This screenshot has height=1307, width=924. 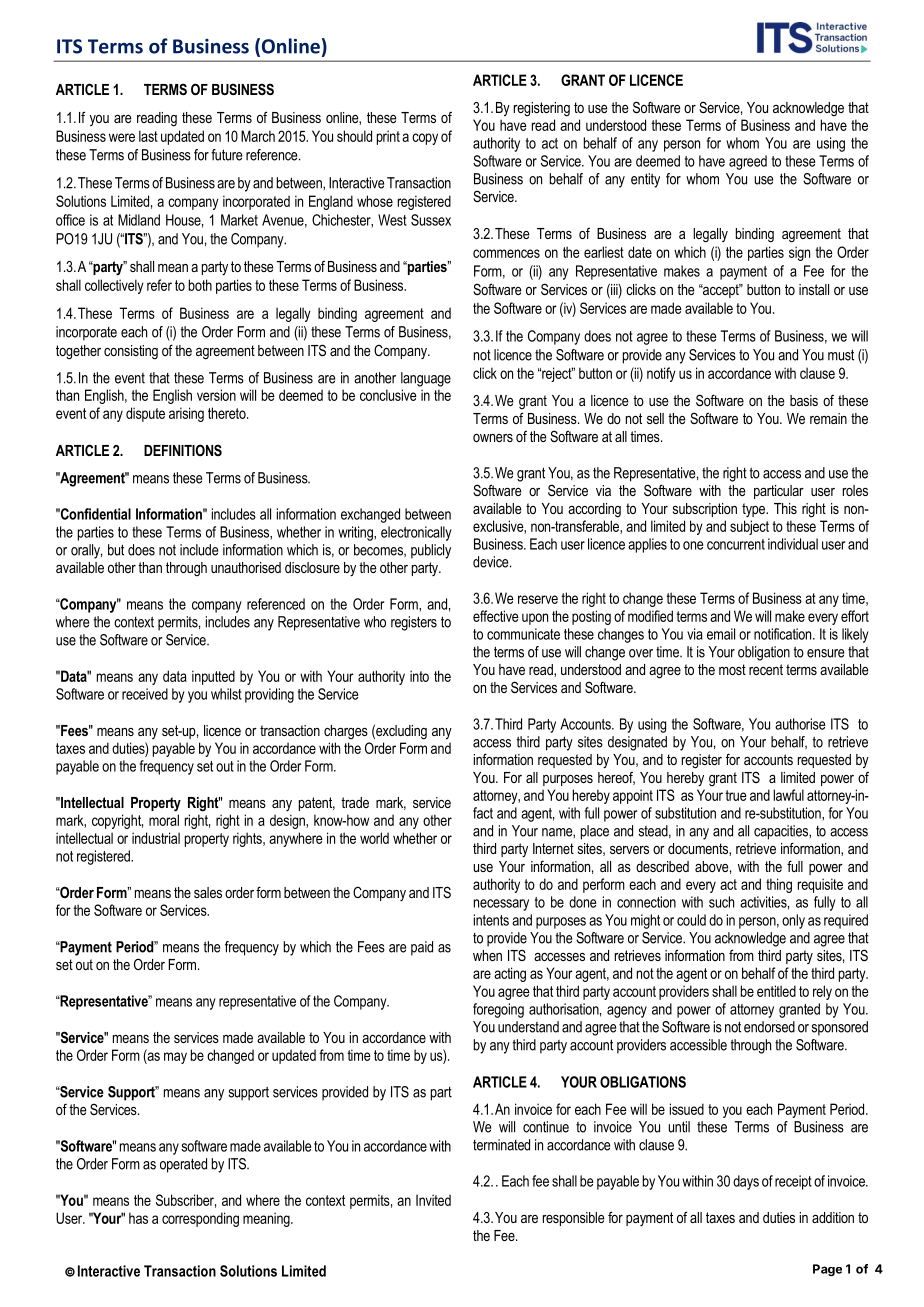 What do you see at coordinates (766, 669) in the screenshot?
I see `recent` at bounding box center [766, 669].
